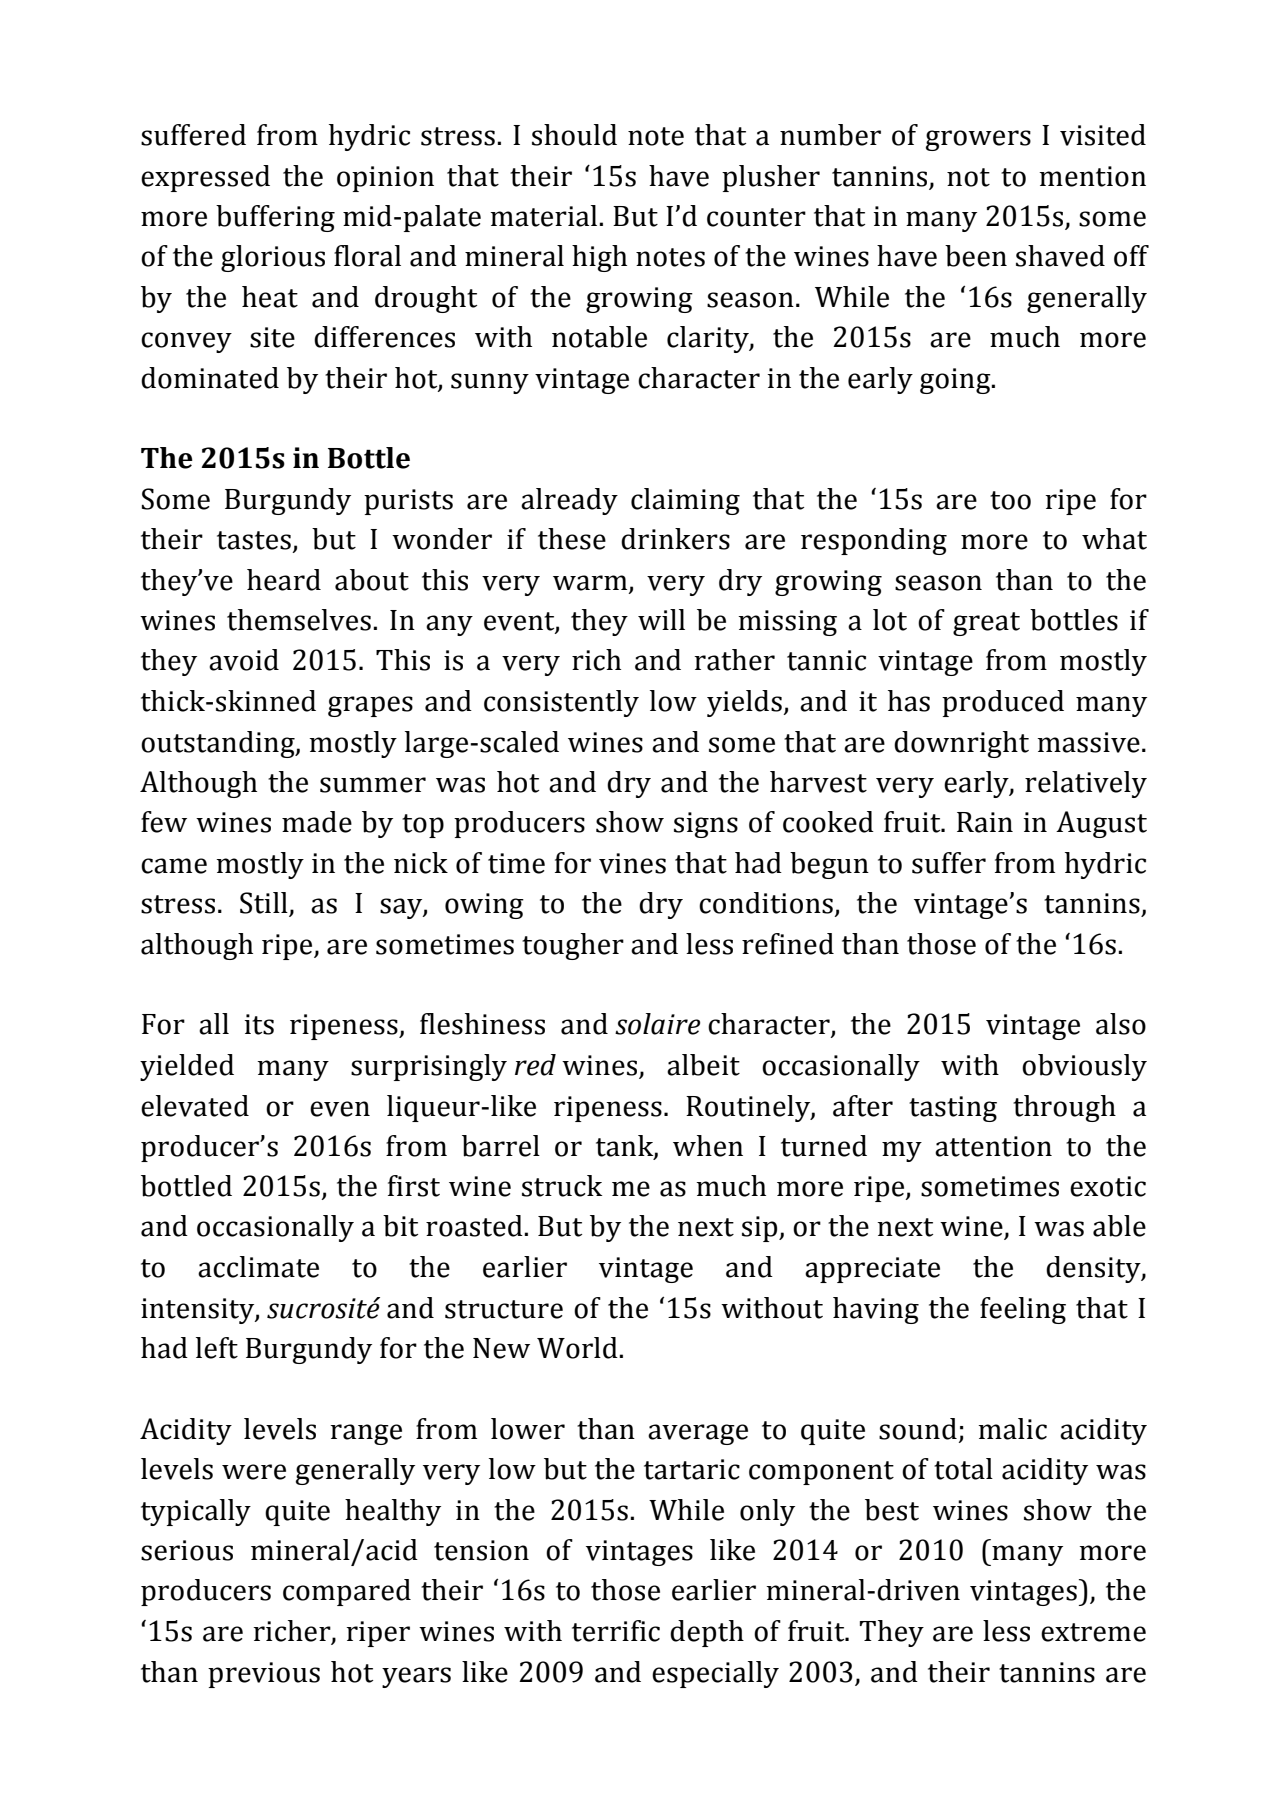 Image resolution: width=1275 pixels, height=1803 pixels. What do you see at coordinates (706, 825) in the image?
I see `signs` at bounding box center [706, 825].
